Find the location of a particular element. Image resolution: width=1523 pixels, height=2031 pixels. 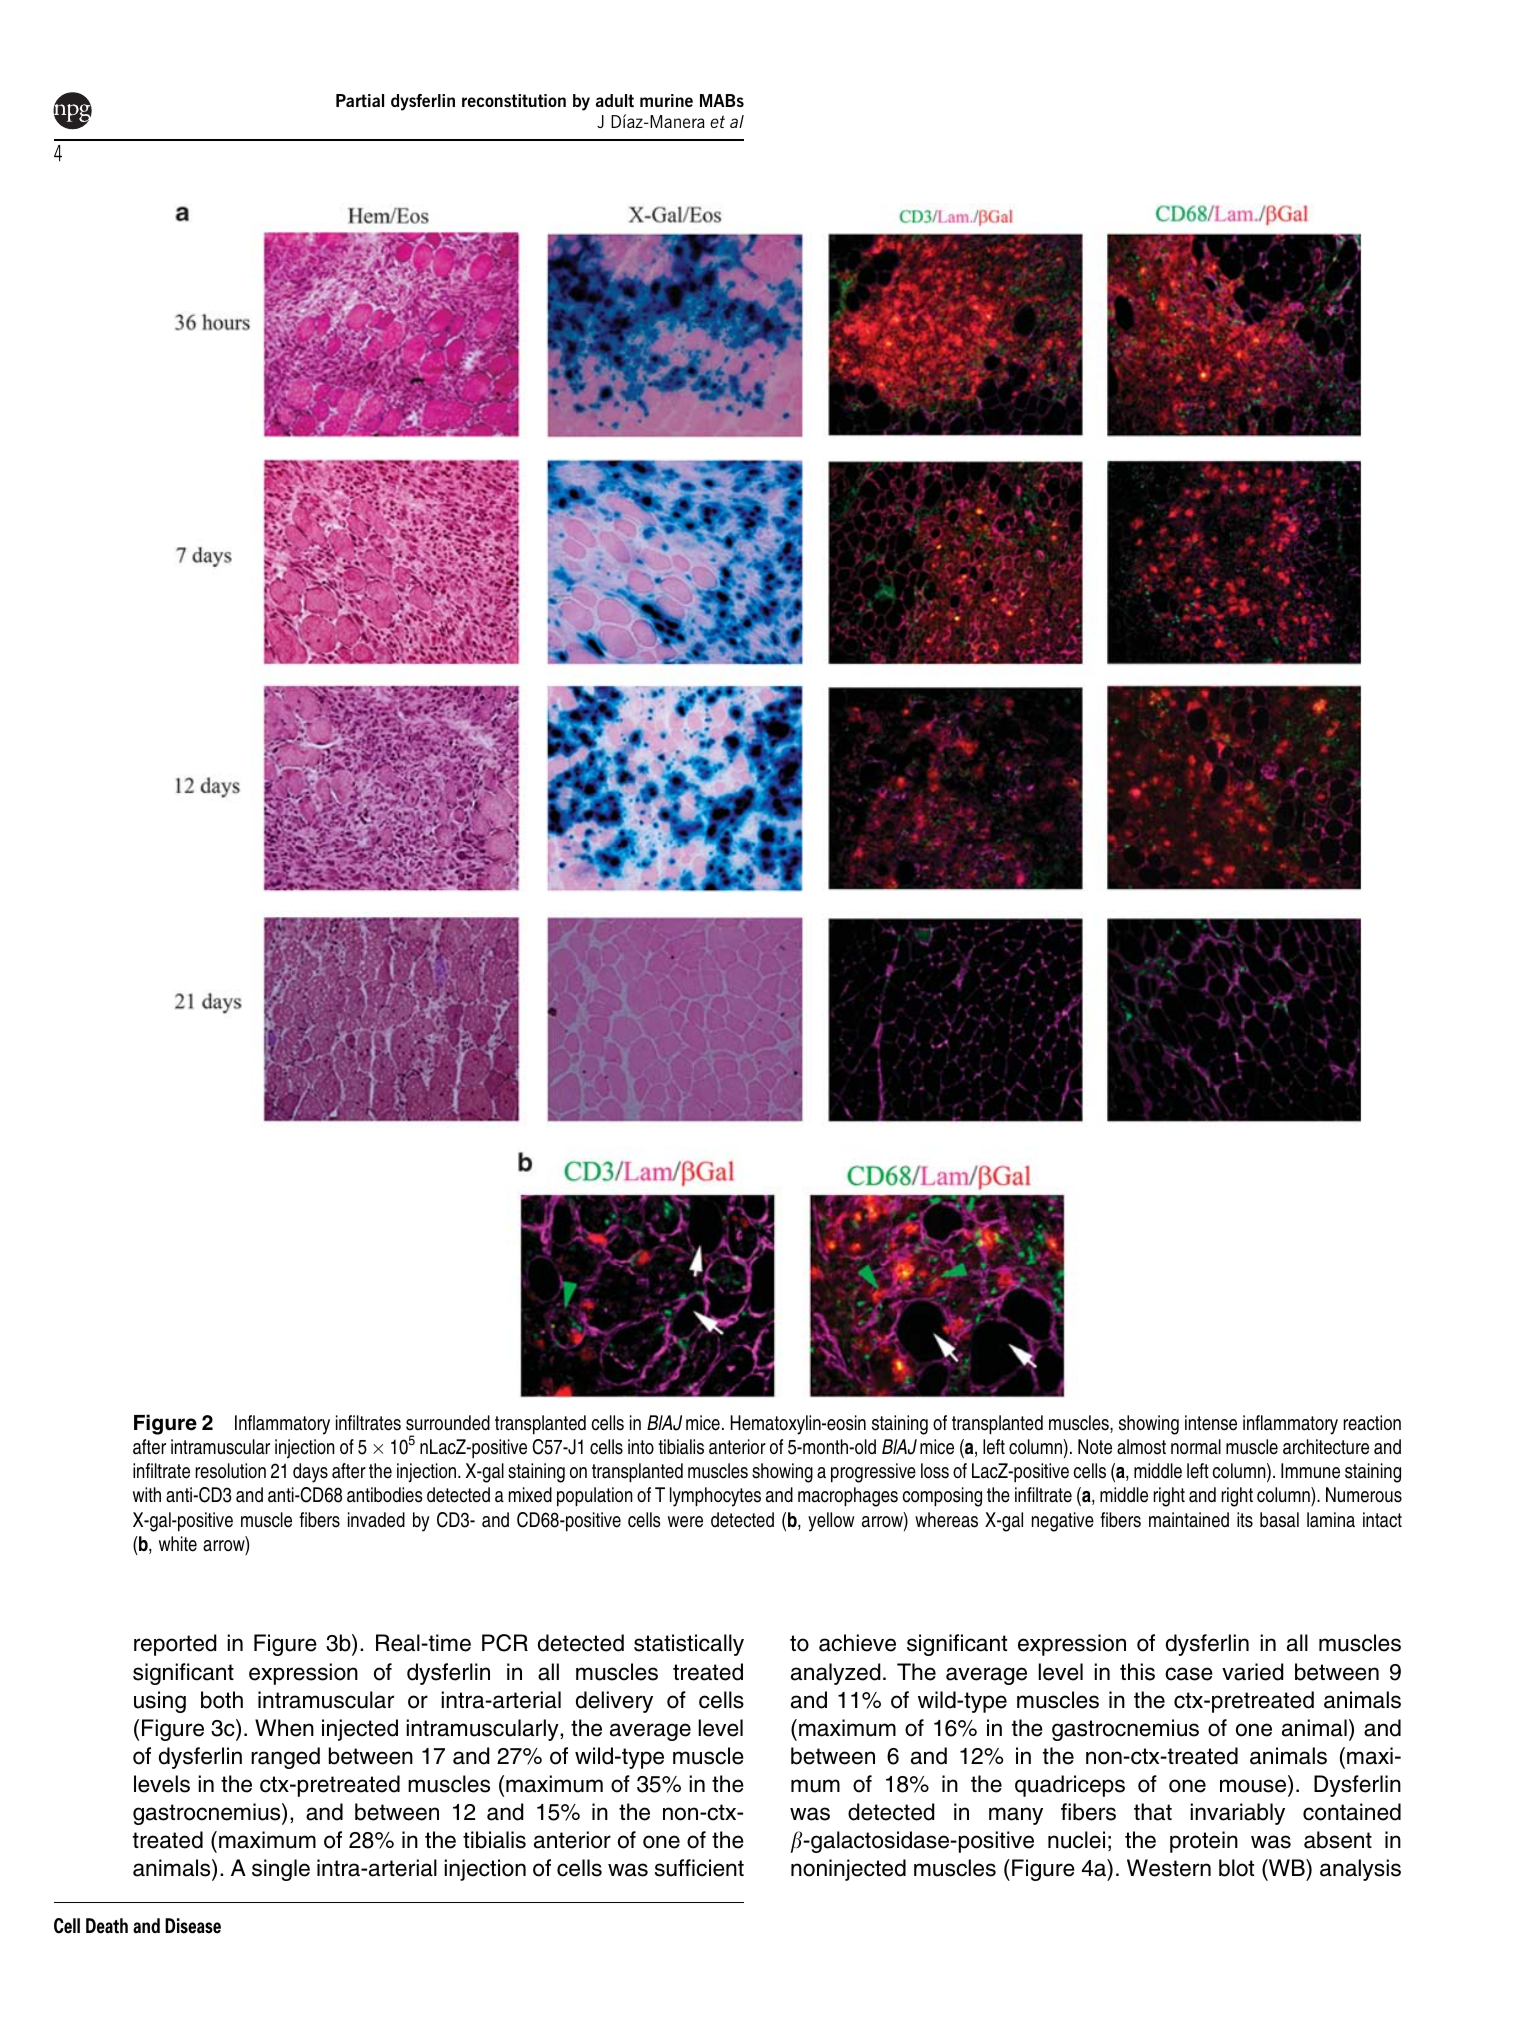

into is located at coordinates (641, 1447).
